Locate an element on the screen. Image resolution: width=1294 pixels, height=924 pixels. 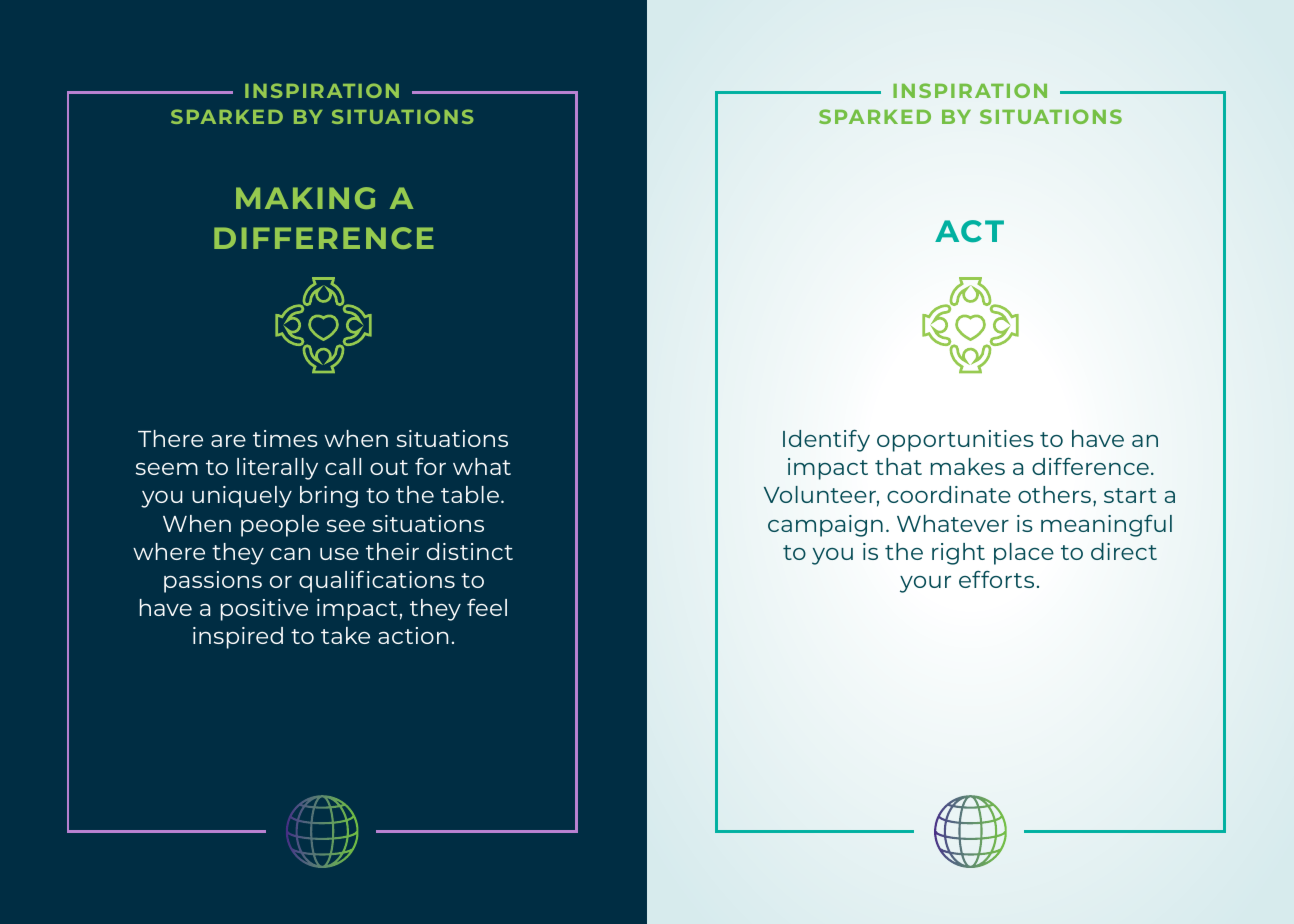
positive is located at coordinates (264, 610).
